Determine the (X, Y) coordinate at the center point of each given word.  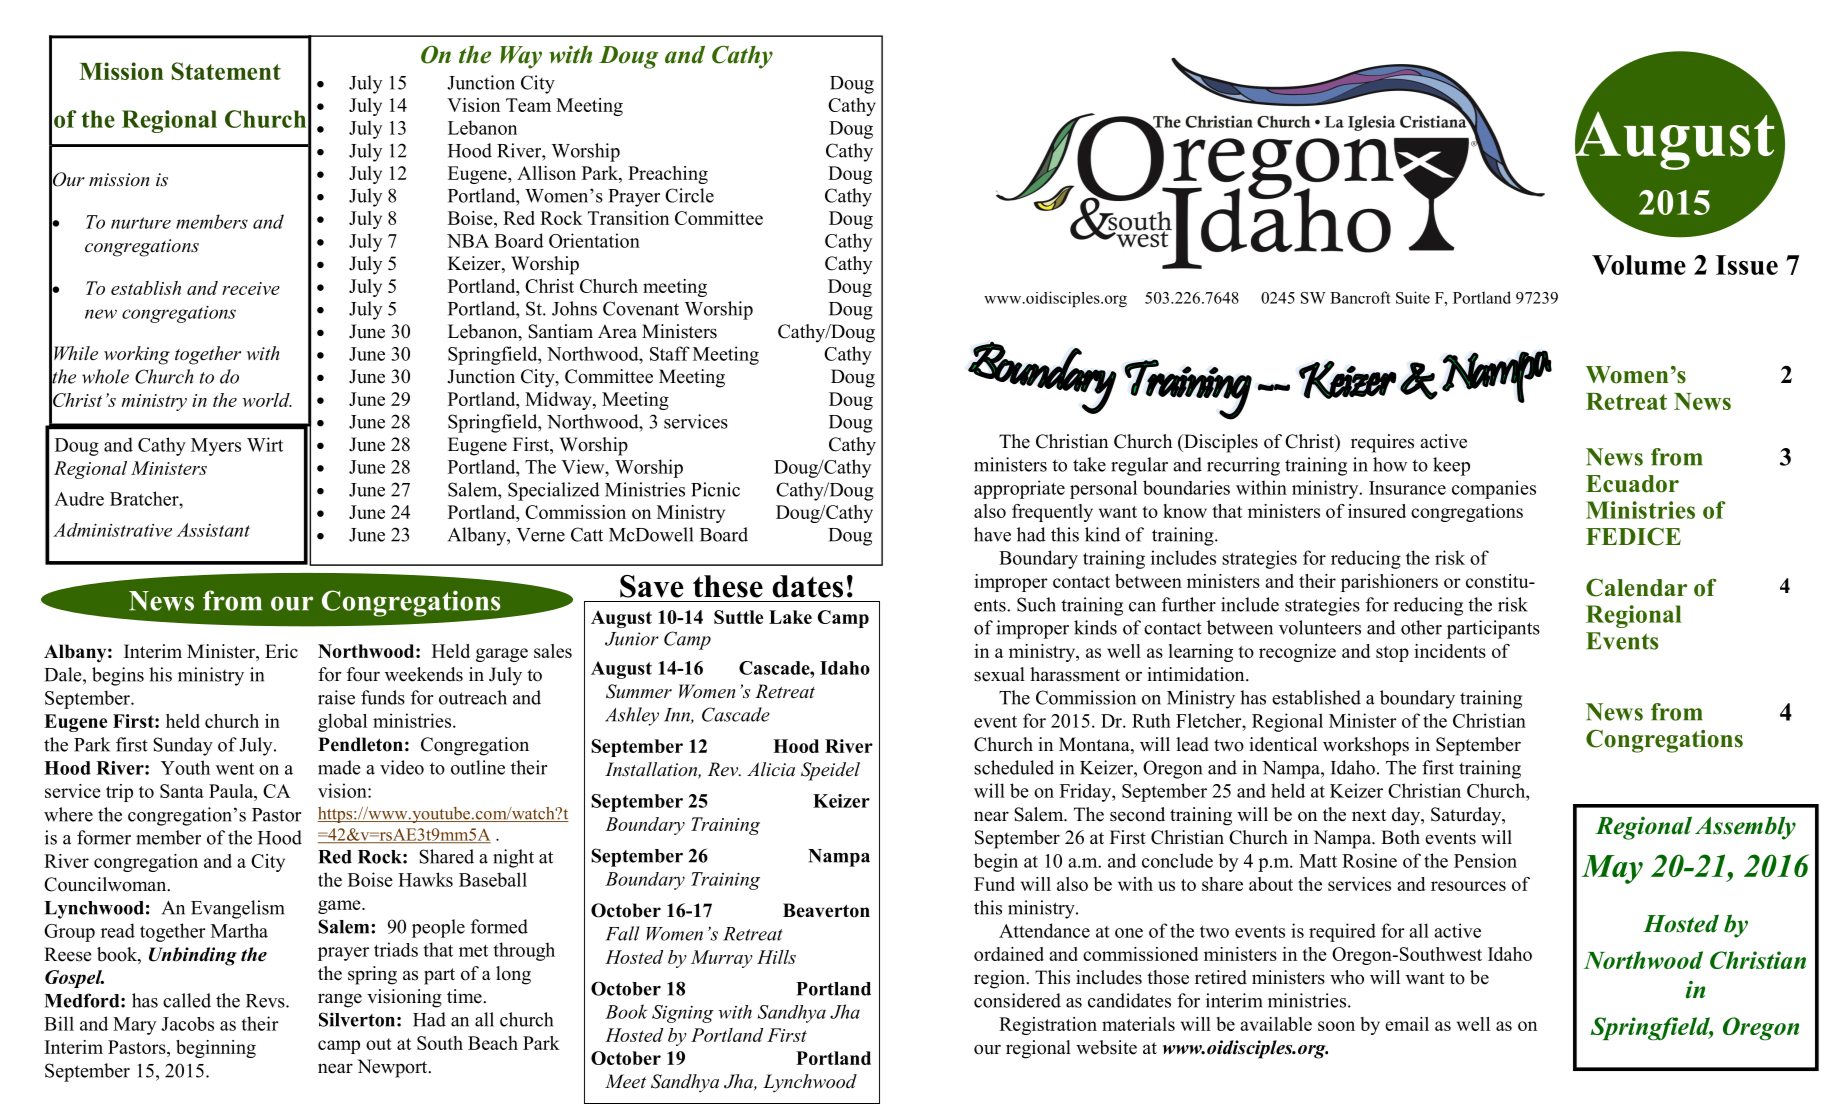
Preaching (668, 175)
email (1407, 1024)
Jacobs (187, 1024)
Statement (226, 71)
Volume (1639, 265)
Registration (1048, 1026)
